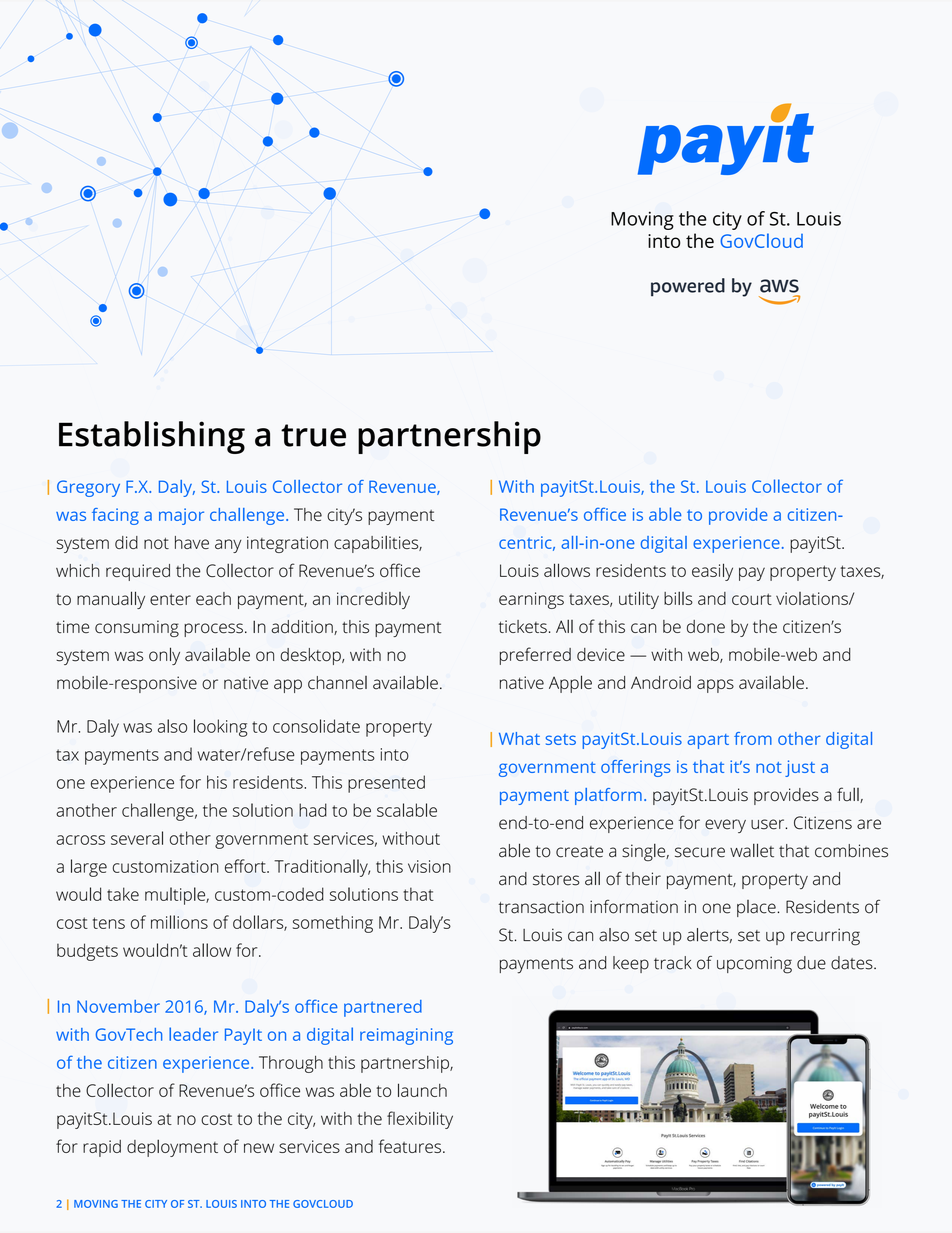  Describe the element at coordinates (313, 435) in the screenshot. I see `true` at that location.
